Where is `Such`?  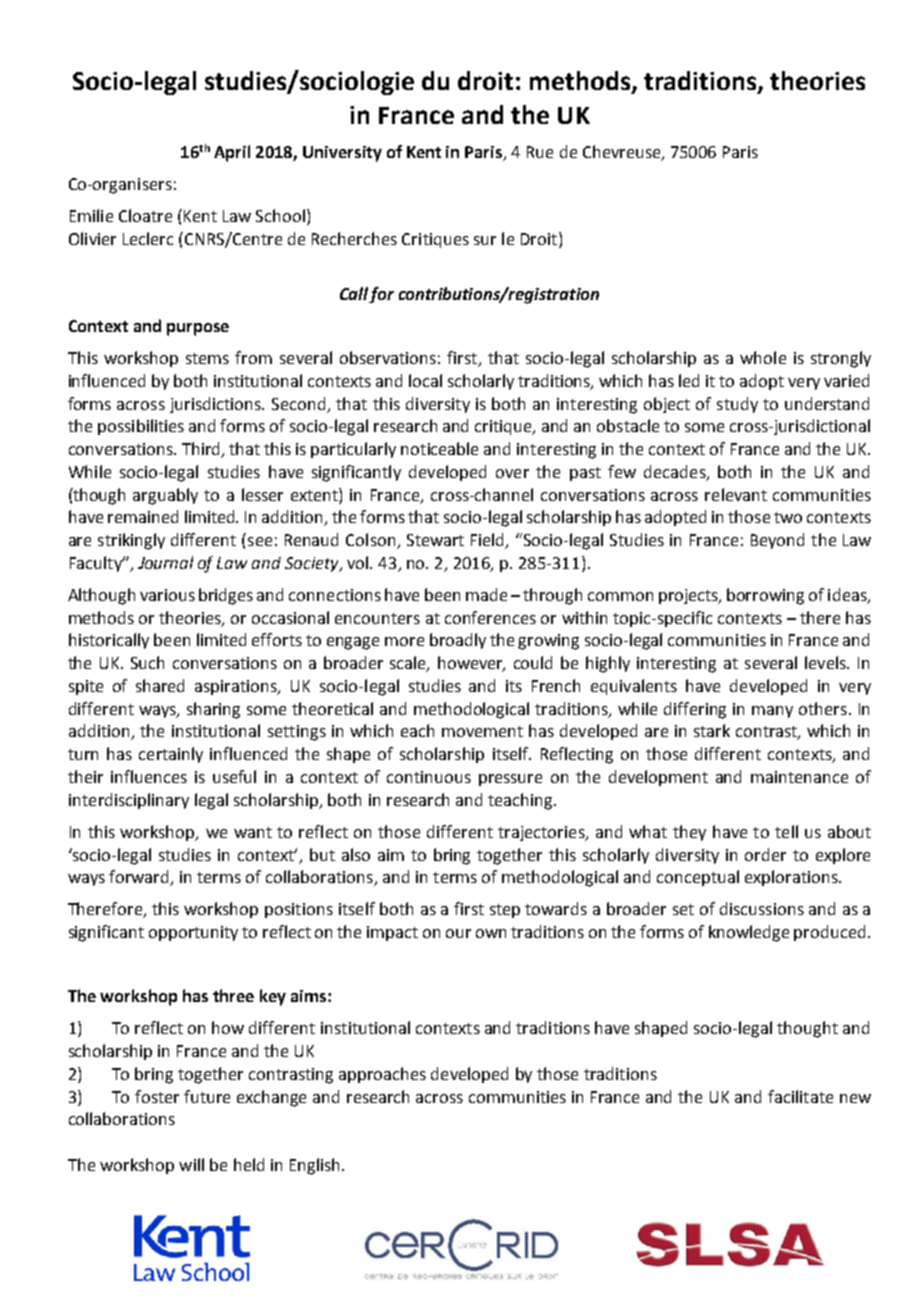 Such is located at coordinates (147, 662).
